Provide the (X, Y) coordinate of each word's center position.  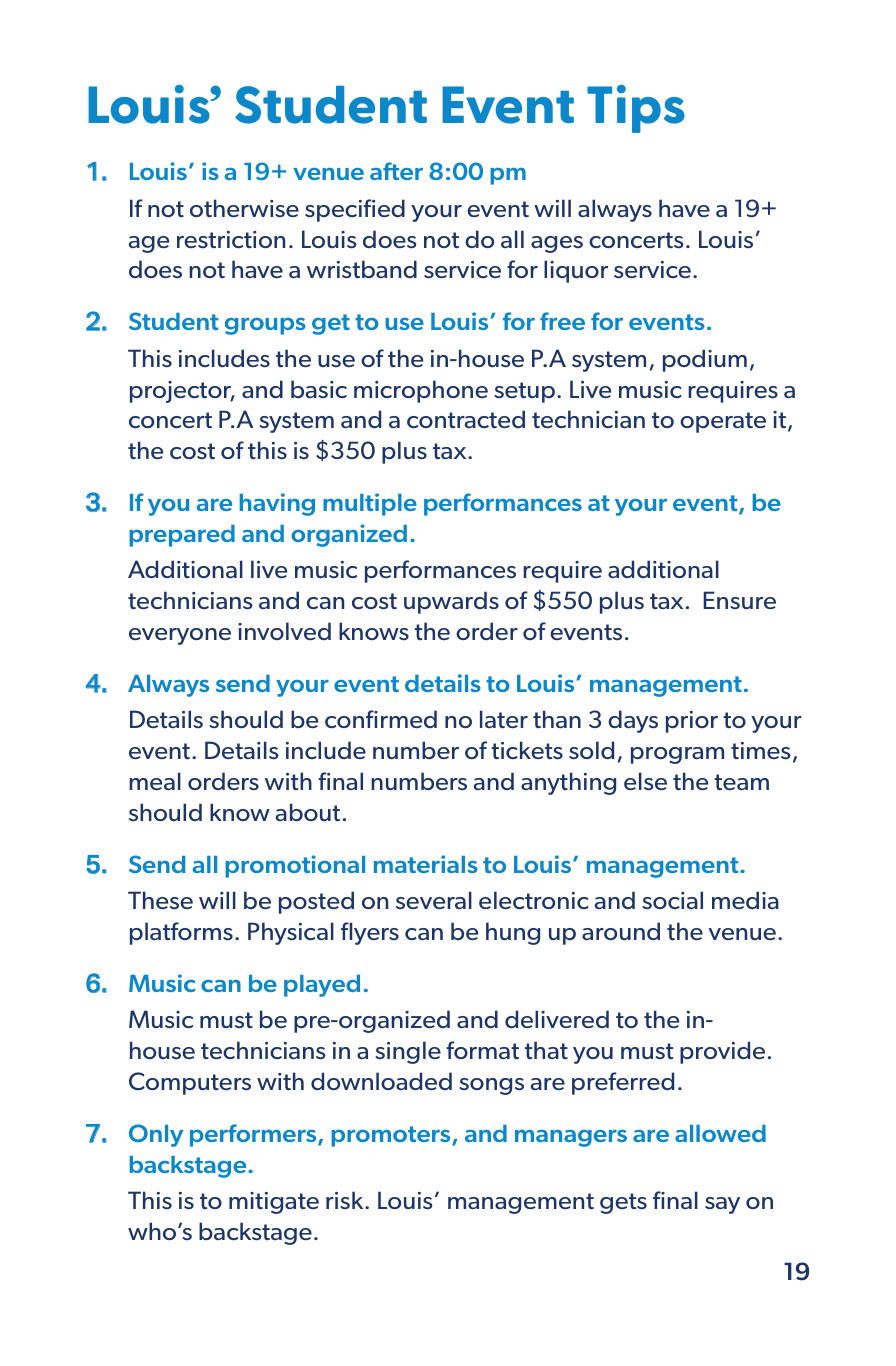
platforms (181, 933)
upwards (451, 602)
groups (265, 326)
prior (692, 722)
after (396, 171)
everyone (180, 636)
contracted (466, 419)
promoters (392, 1136)
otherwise (244, 208)
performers (254, 1135)
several (434, 900)
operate (723, 422)
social (672, 900)
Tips (636, 109)
